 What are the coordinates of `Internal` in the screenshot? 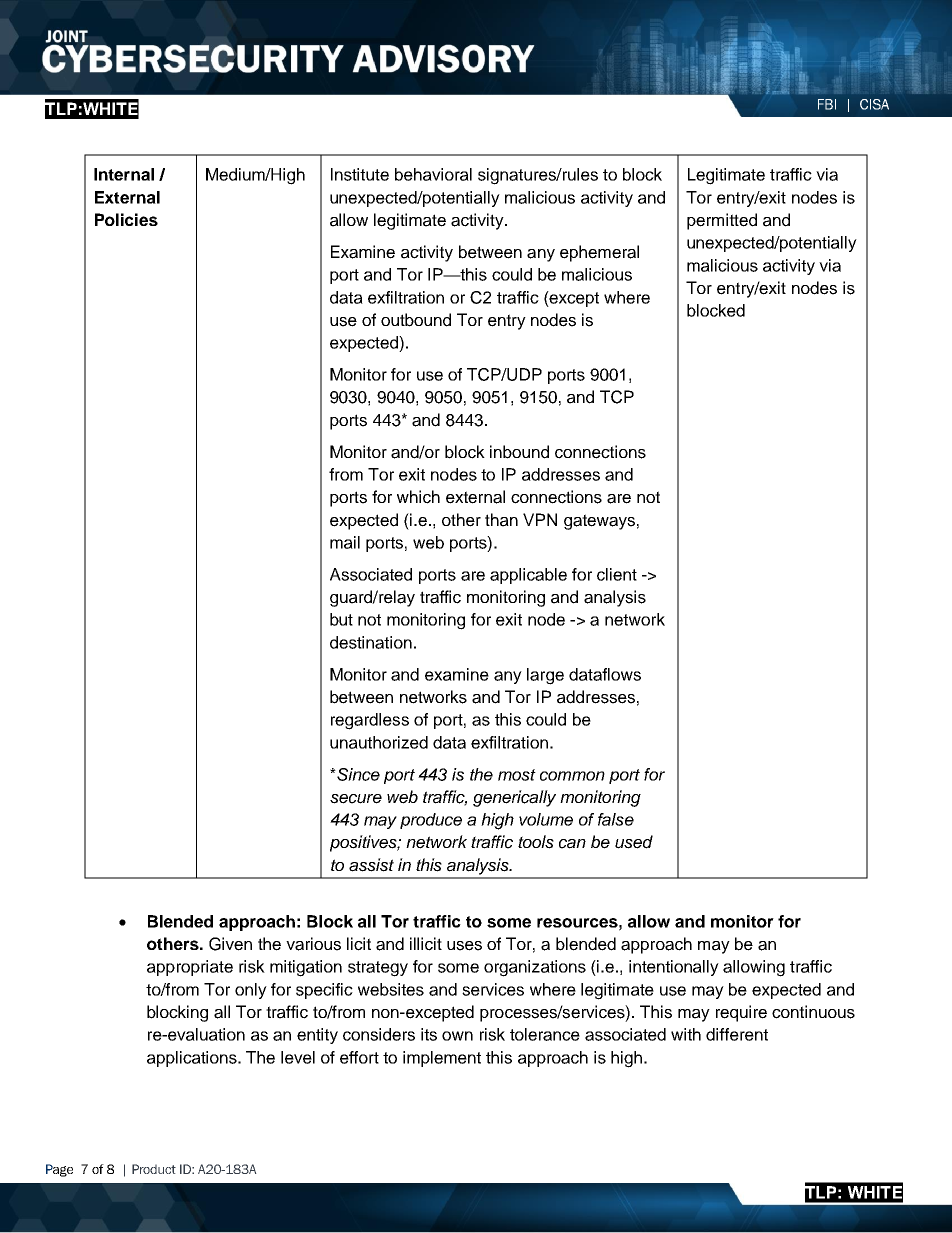 It's located at (124, 174).
